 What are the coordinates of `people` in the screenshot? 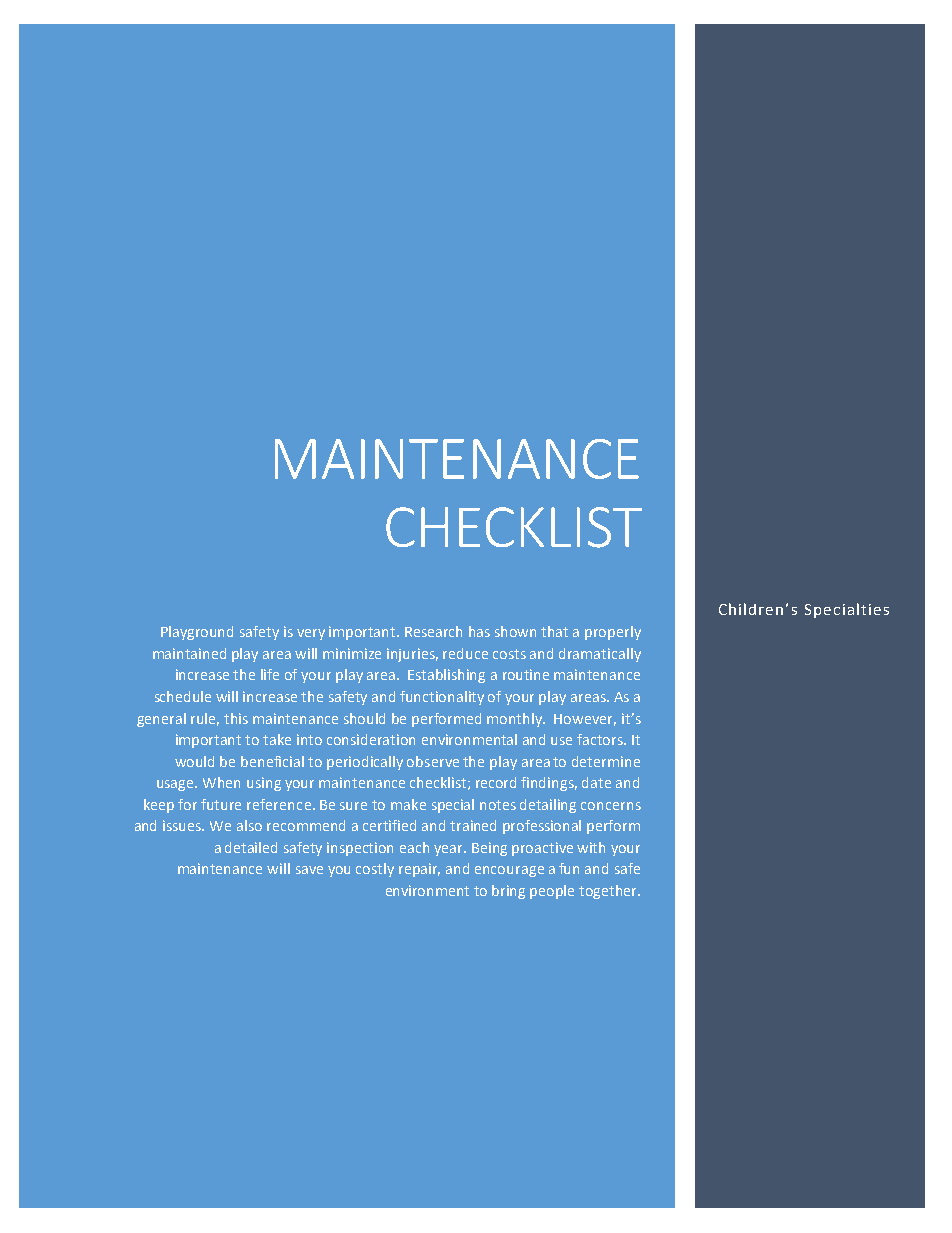 It's located at (552, 892).
